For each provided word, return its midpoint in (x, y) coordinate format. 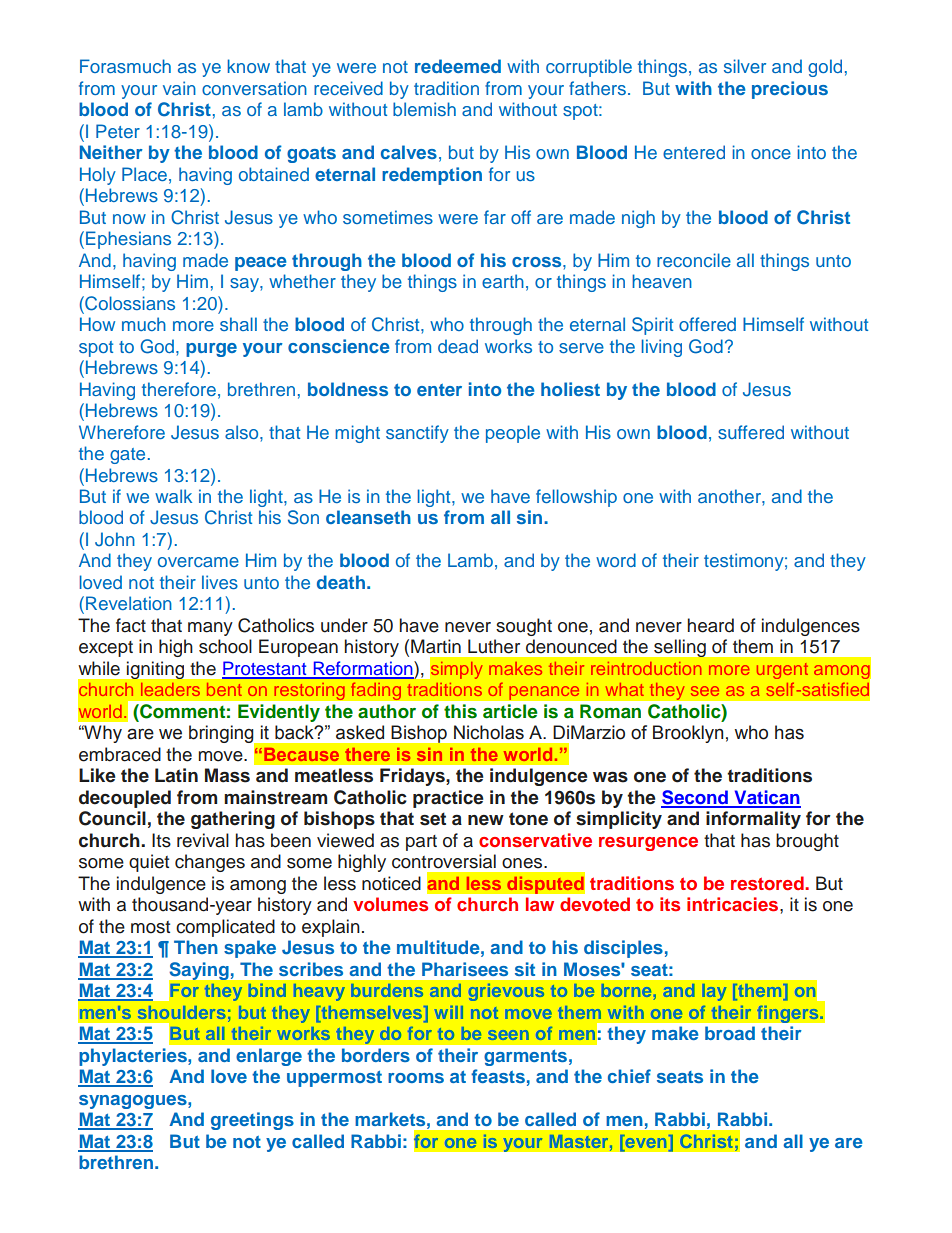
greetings (252, 1121)
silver (745, 66)
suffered (751, 432)
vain (179, 88)
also (243, 432)
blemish (424, 109)
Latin (176, 775)
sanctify (417, 434)
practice (448, 799)
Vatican (766, 798)
